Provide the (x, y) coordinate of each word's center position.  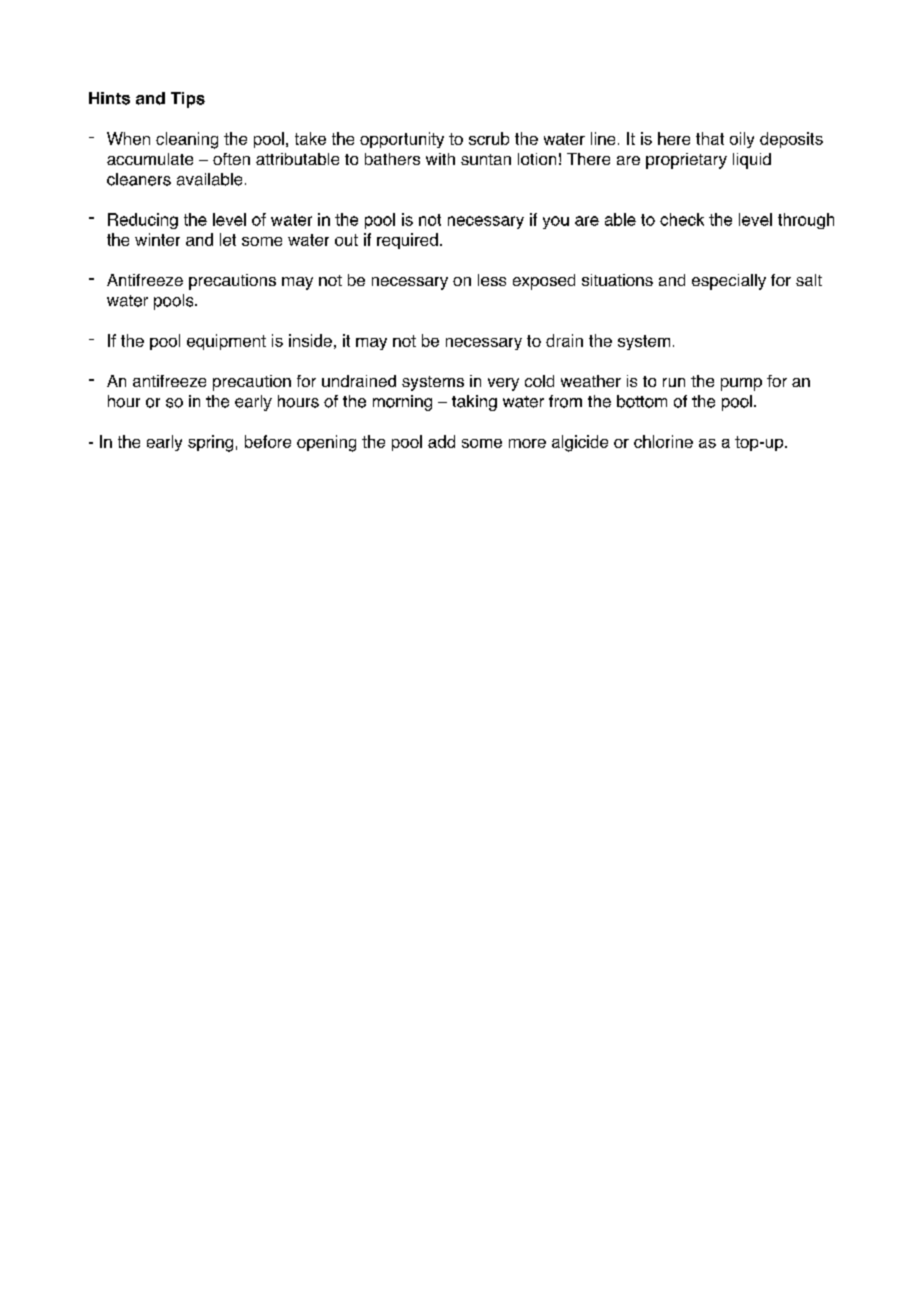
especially (729, 282)
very (503, 384)
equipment (226, 342)
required (407, 241)
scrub (489, 138)
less (492, 280)
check (682, 219)
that (710, 138)
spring (210, 443)
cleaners (139, 179)
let (228, 239)
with (440, 159)
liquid (752, 161)
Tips (188, 100)
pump (741, 384)
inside (310, 340)
